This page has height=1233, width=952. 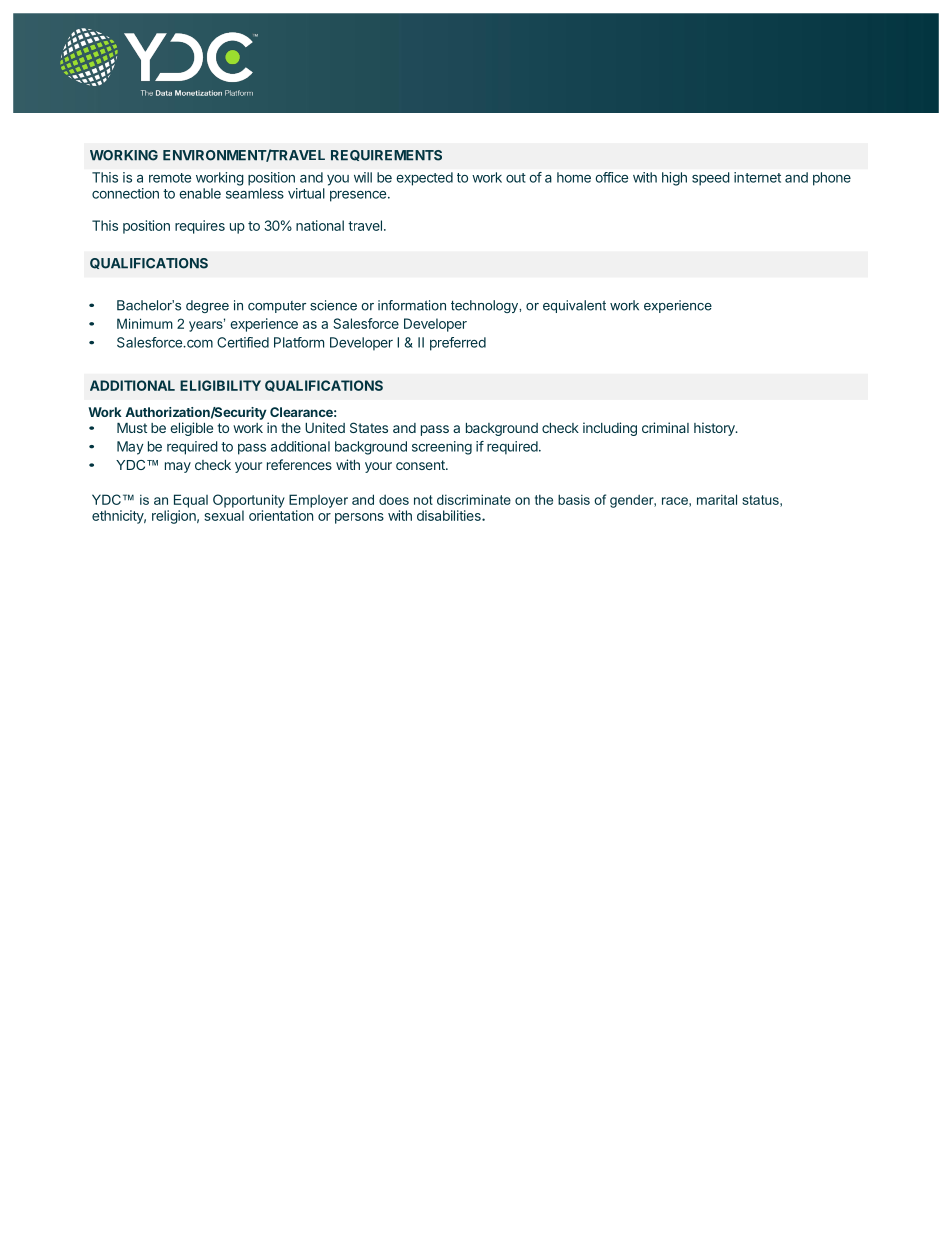 I want to click on out, so click(x=516, y=178).
